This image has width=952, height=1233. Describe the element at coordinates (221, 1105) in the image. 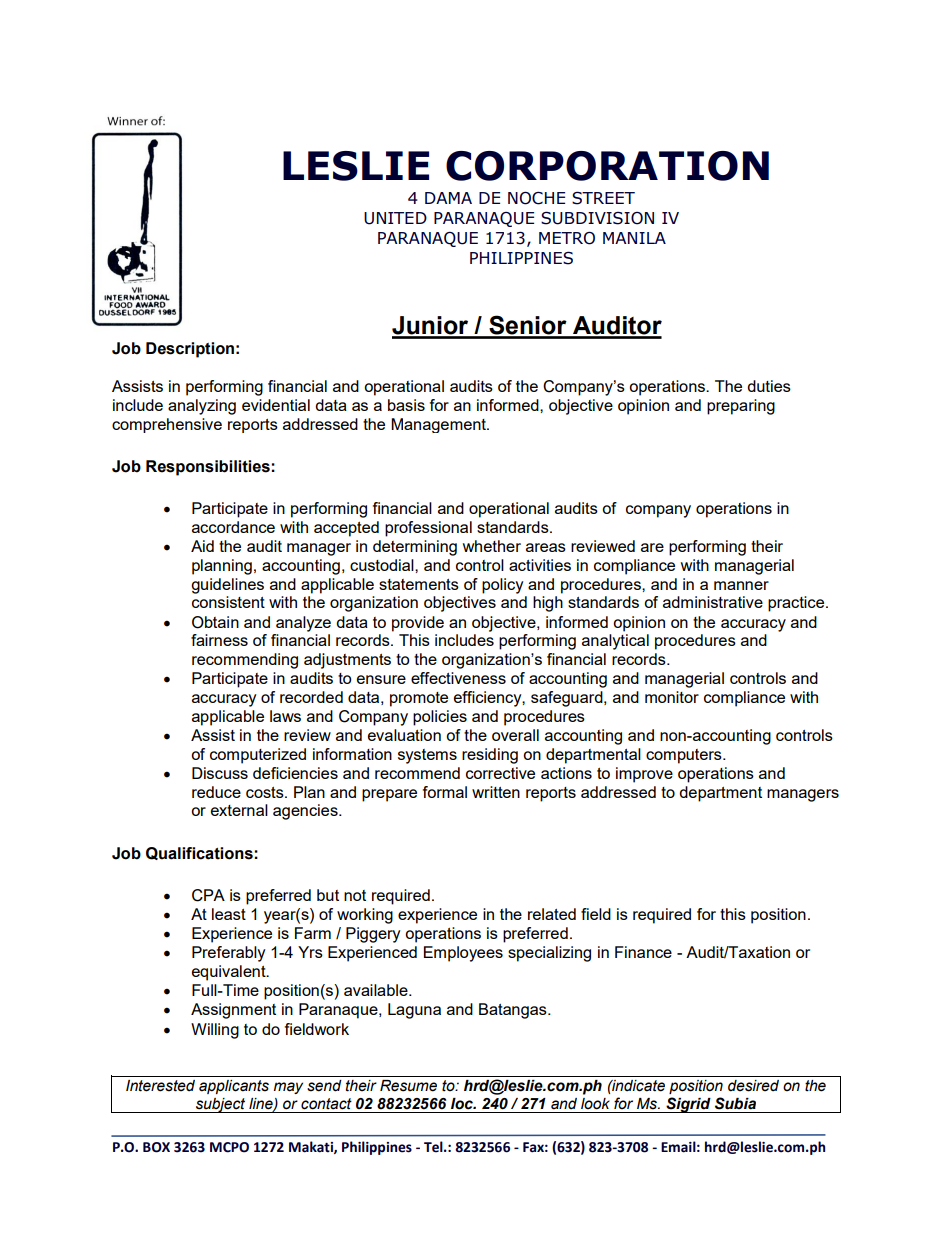

I see `subject` at that location.
